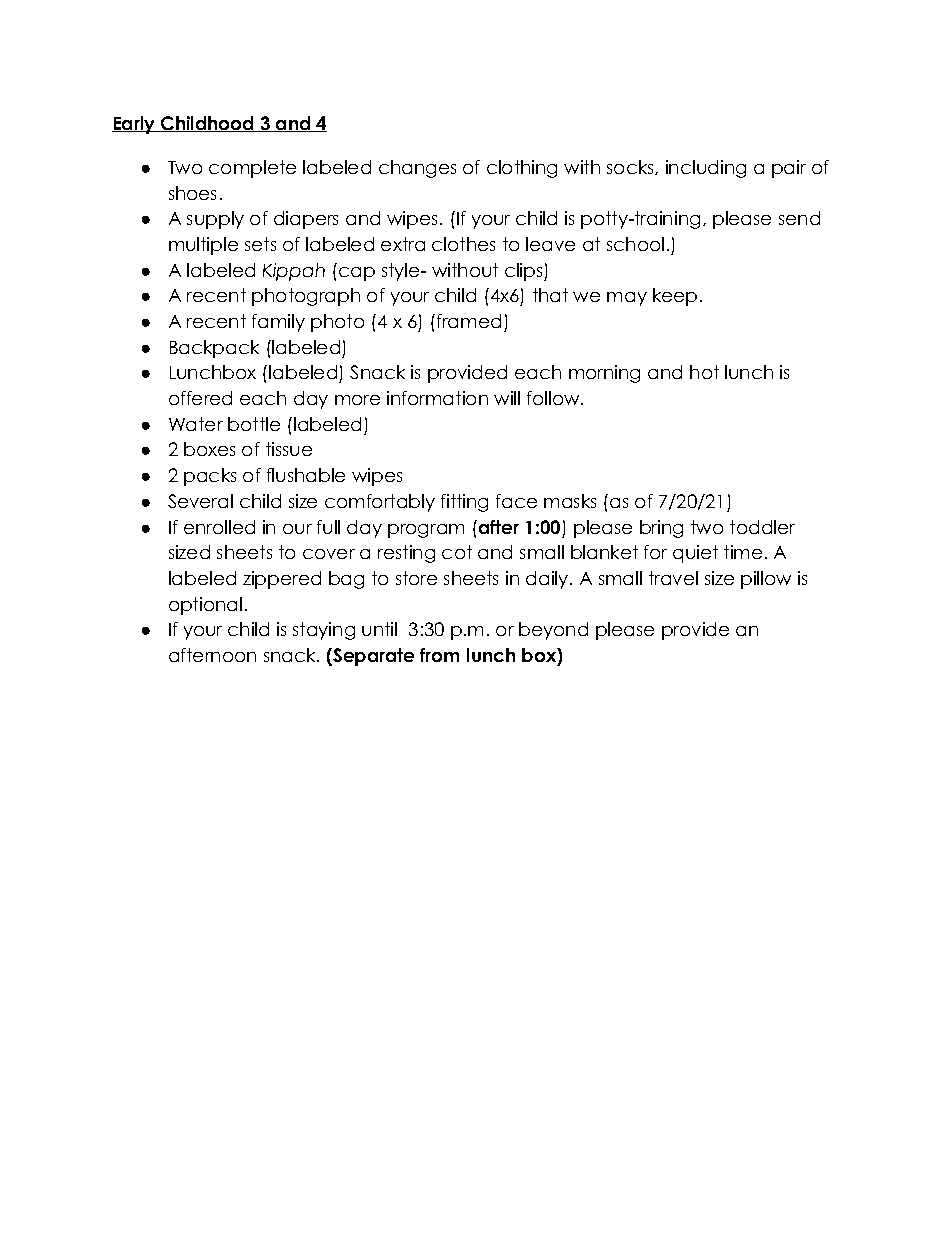 The height and width of the image is (1233, 952). Describe the element at coordinates (706, 169) in the image. I see `including` at that location.
